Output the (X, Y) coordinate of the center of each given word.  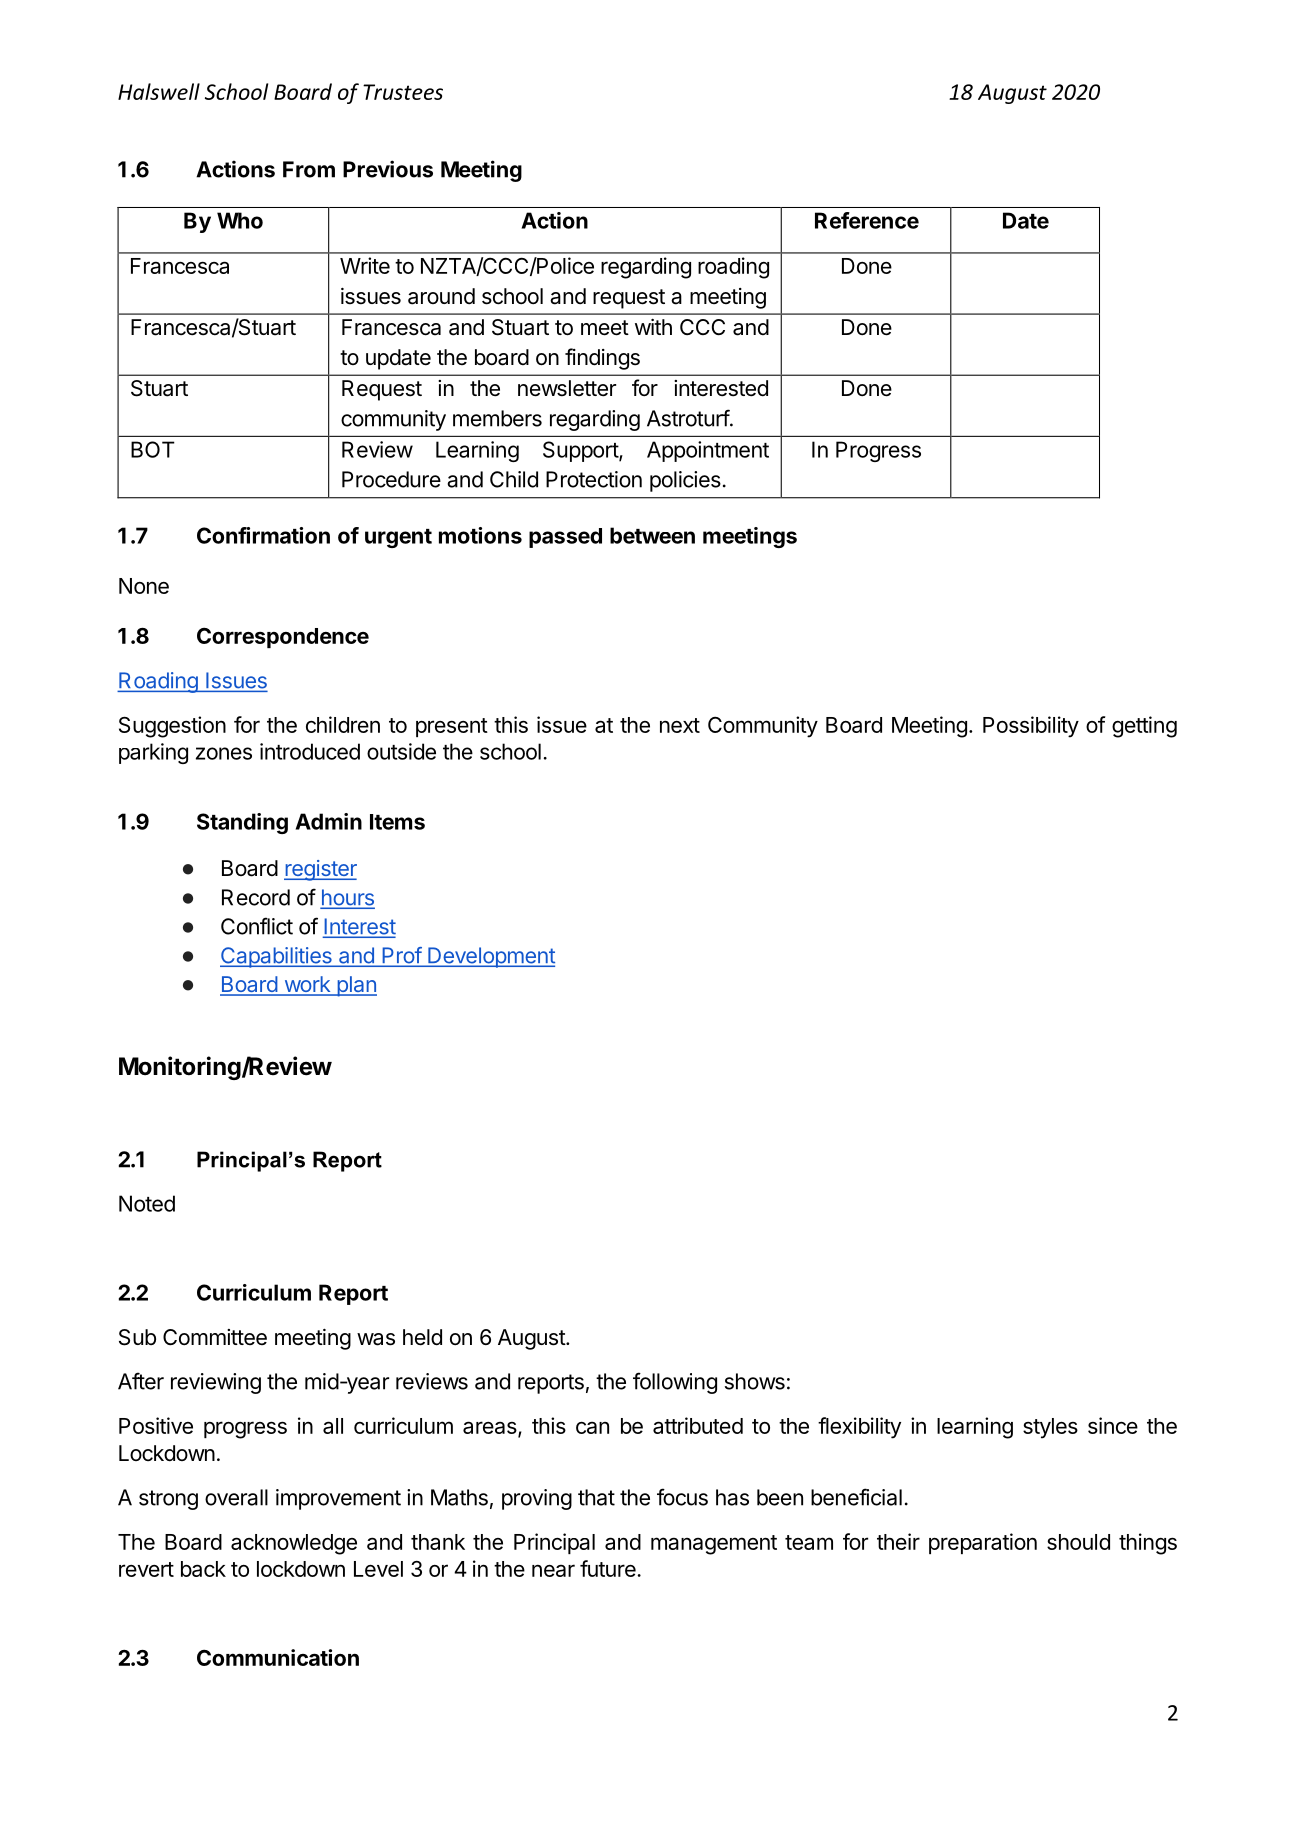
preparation (983, 1543)
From (309, 169)
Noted (147, 1203)
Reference (867, 220)
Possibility (1031, 727)
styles (1050, 1428)
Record (256, 897)
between (652, 535)
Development (490, 957)
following (675, 1383)
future (609, 1568)
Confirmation (263, 535)
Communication (278, 1657)
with (653, 327)
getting (1144, 727)
